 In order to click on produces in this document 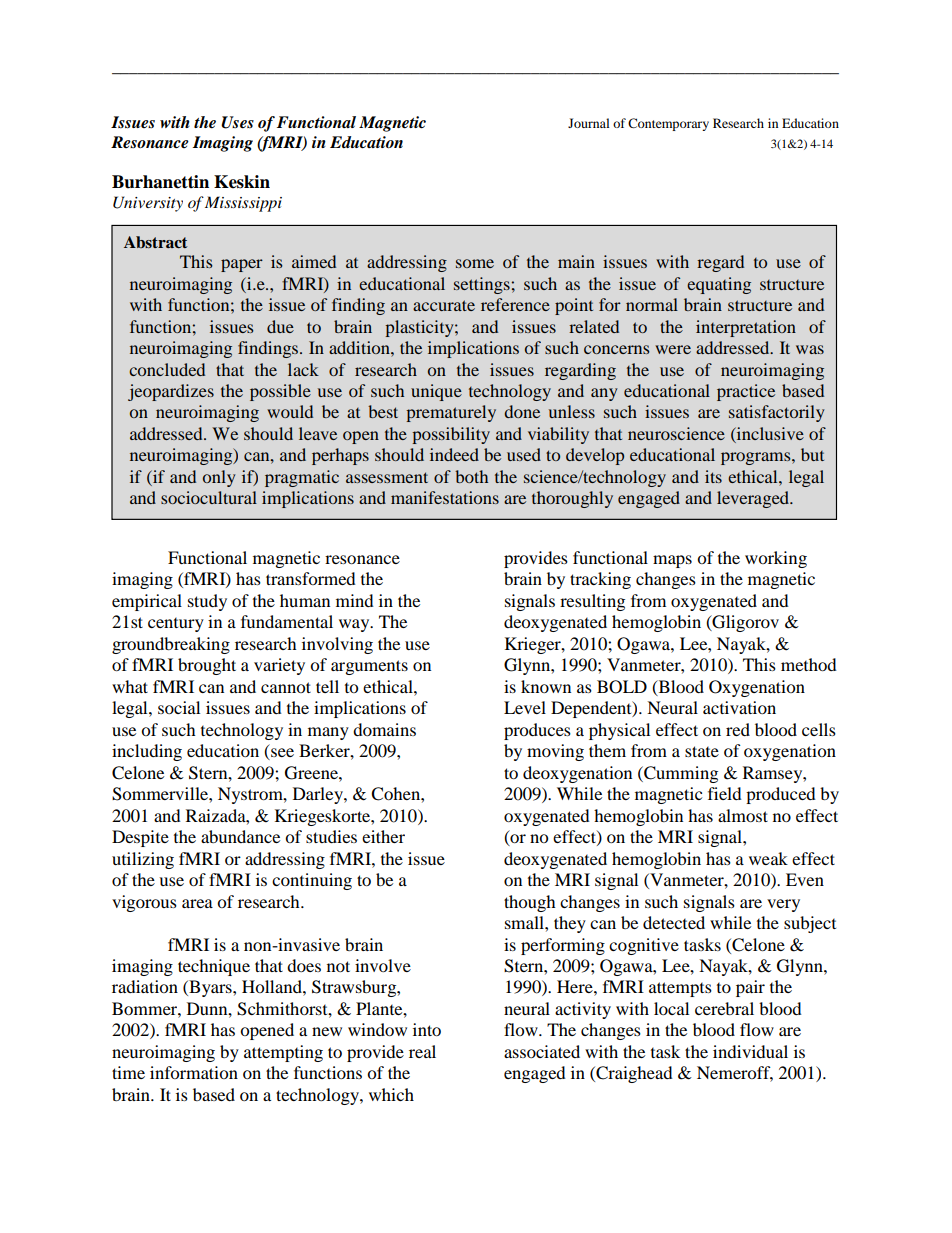, I will do `click(537, 731)`.
